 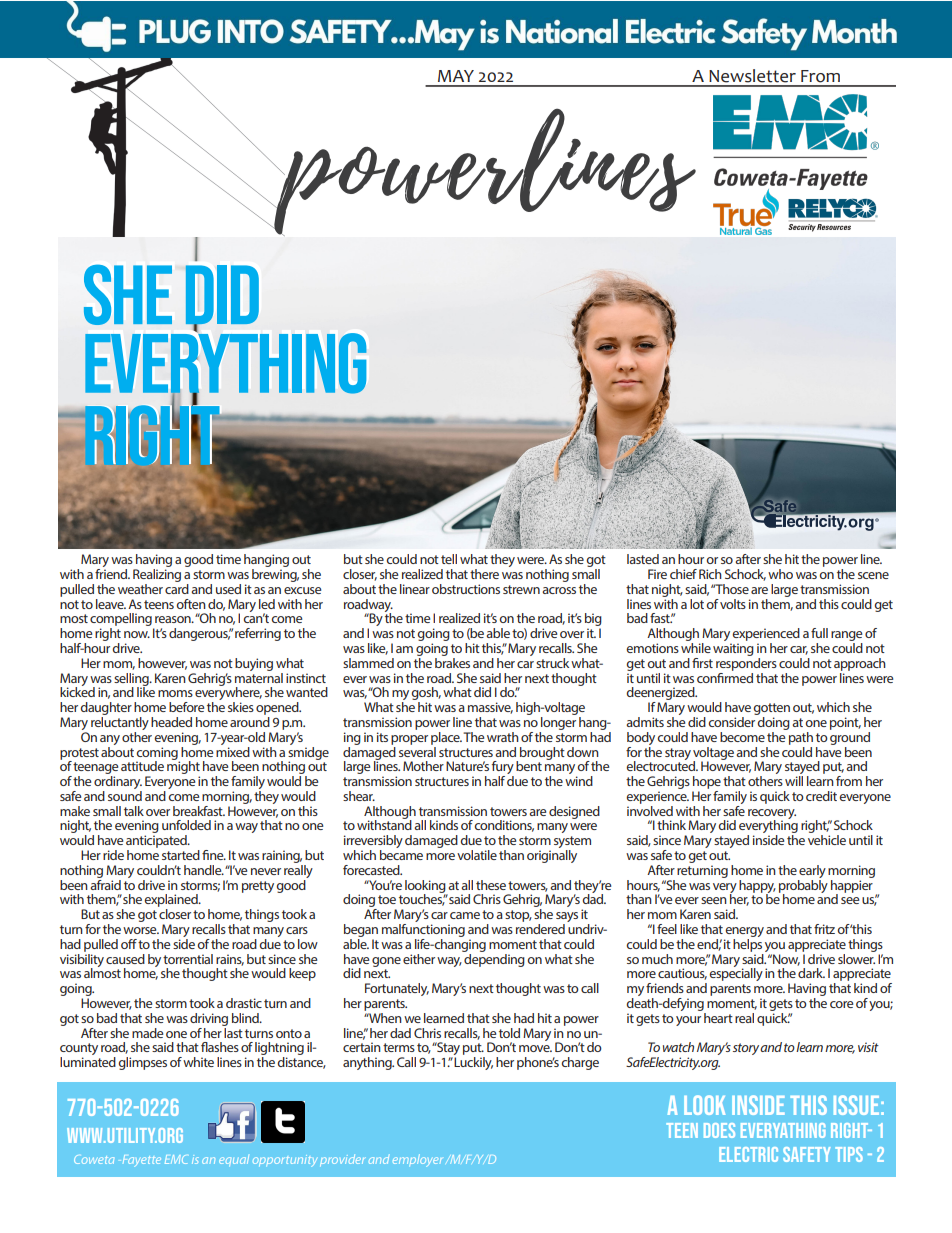 What do you see at coordinates (484, 574) in the screenshot?
I see `there` at bounding box center [484, 574].
